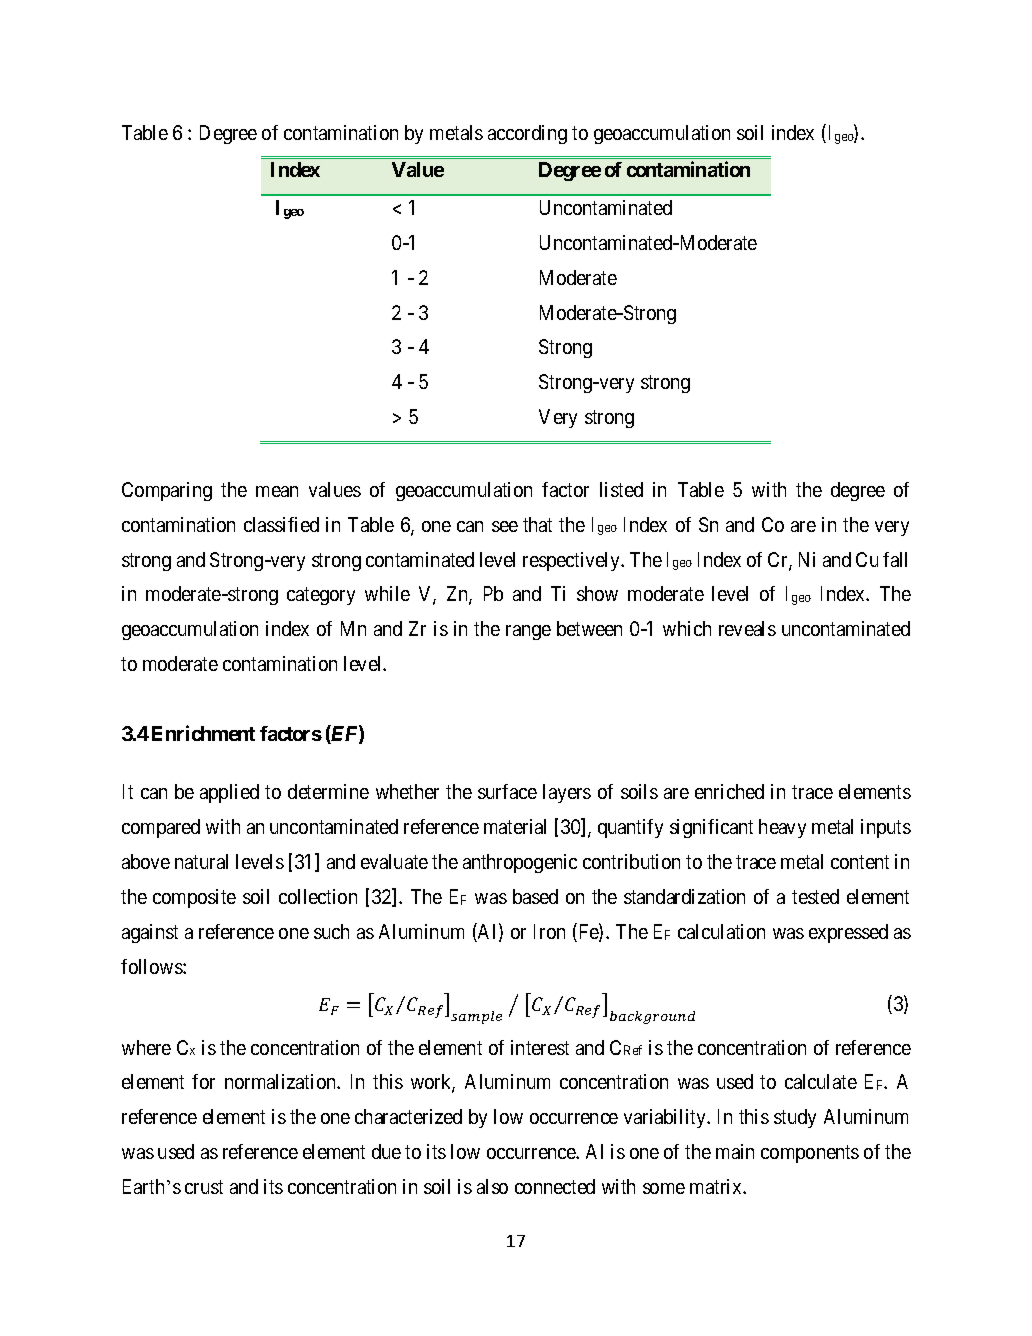 The image size is (1032, 1336). Describe the element at coordinates (492, 1186) in the screenshot. I see `also` at that location.
